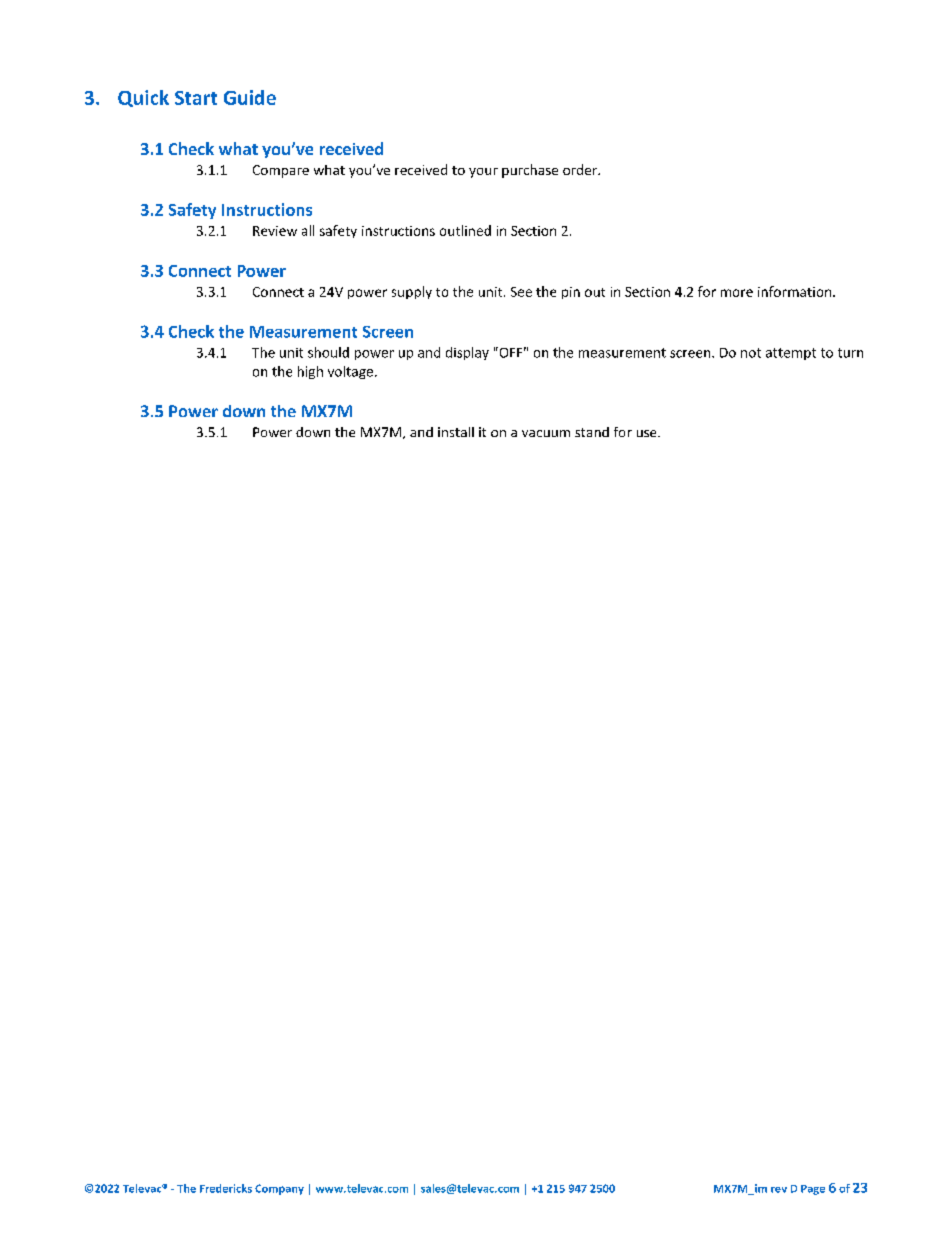  What do you see at coordinates (279, 1189) in the screenshot?
I see `Company` at bounding box center [279, 1189].
